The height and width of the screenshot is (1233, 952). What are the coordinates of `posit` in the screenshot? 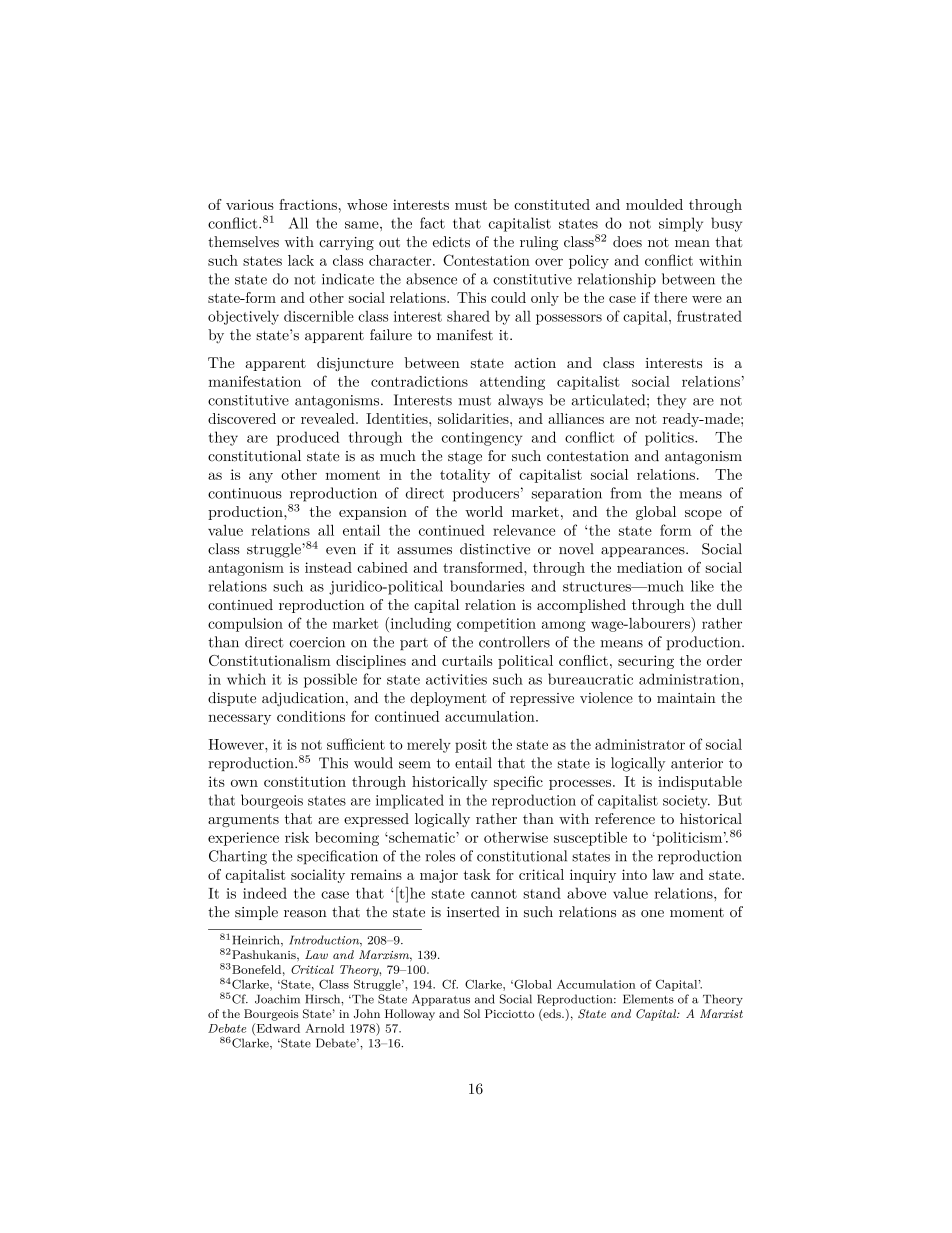 It's located at (471, 746).
